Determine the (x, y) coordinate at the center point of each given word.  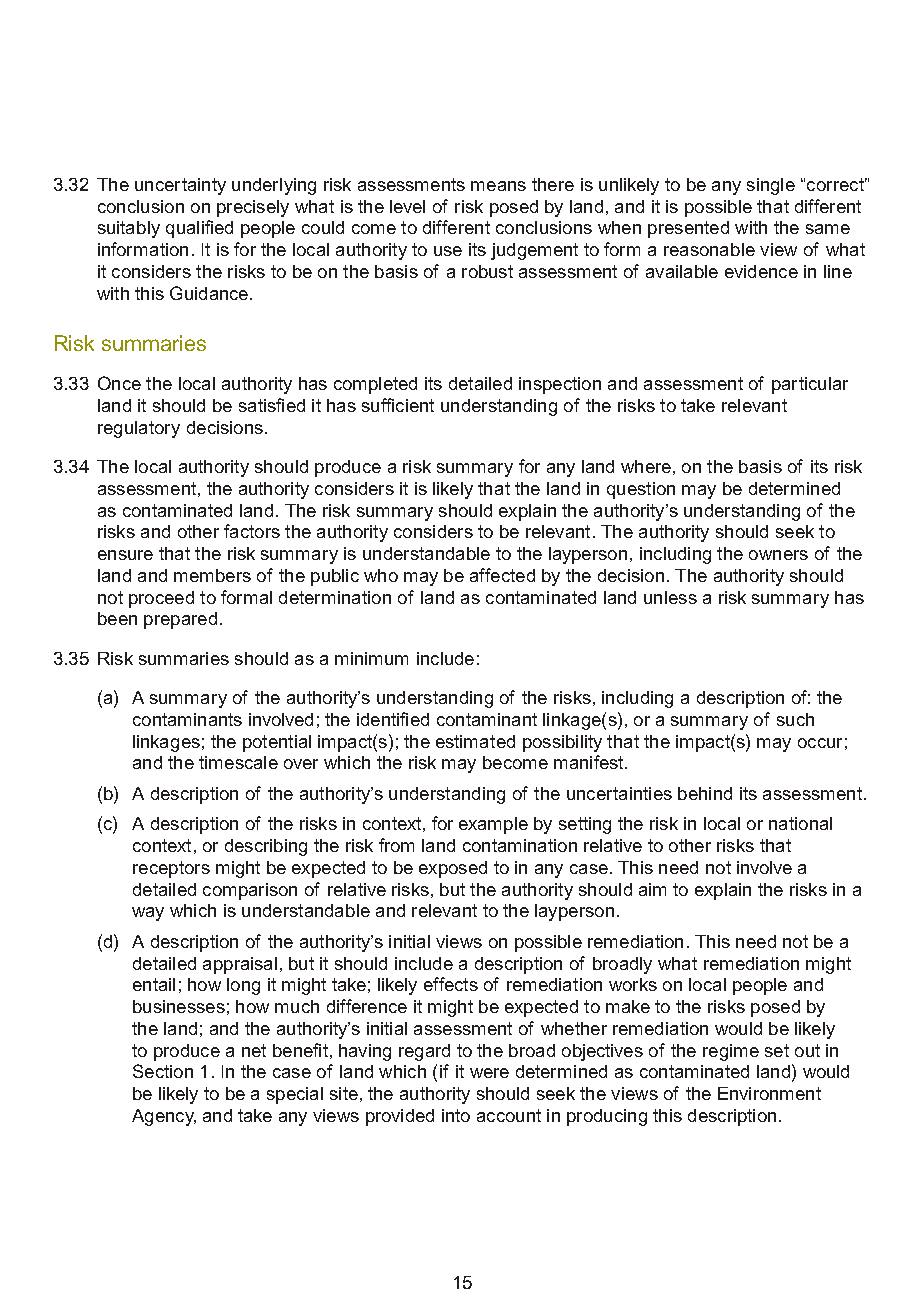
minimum (371, 658)
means (498, 186)
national (800, 823)
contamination (520, 845)
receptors (171, 869)
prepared (180, 620)
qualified (199, 229)
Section (163, 1071)
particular (810, 385)
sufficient (398, 405)
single (771, 186)
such (795, 719)
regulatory (139, 429)
